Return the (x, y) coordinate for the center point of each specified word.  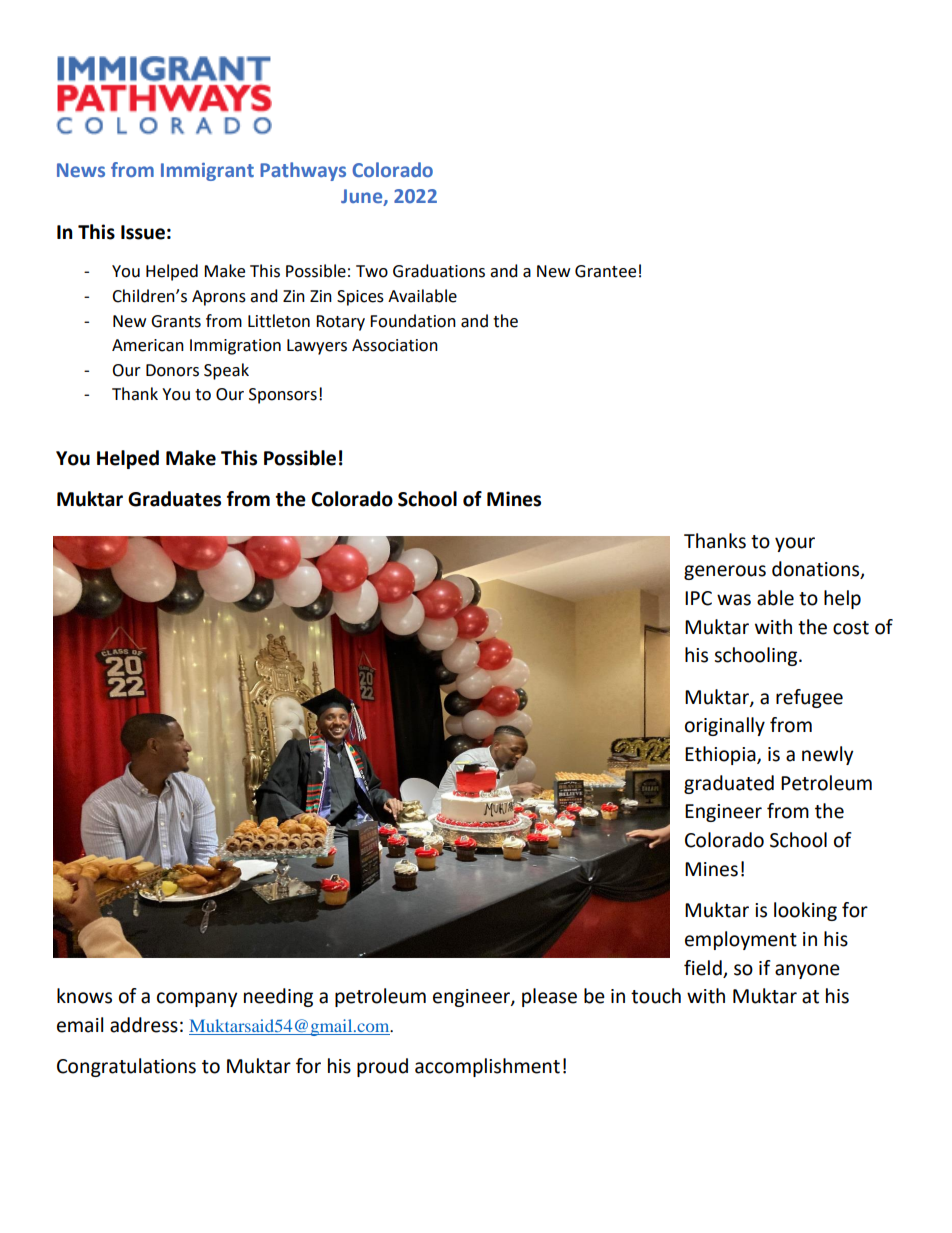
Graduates (174, 499)
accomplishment (487, 1067)
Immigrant (207, 172)
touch (656, 996)
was (734, 600)
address (144, 1025)
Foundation (413, 321)
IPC (698, 598)
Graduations (439, 271)
